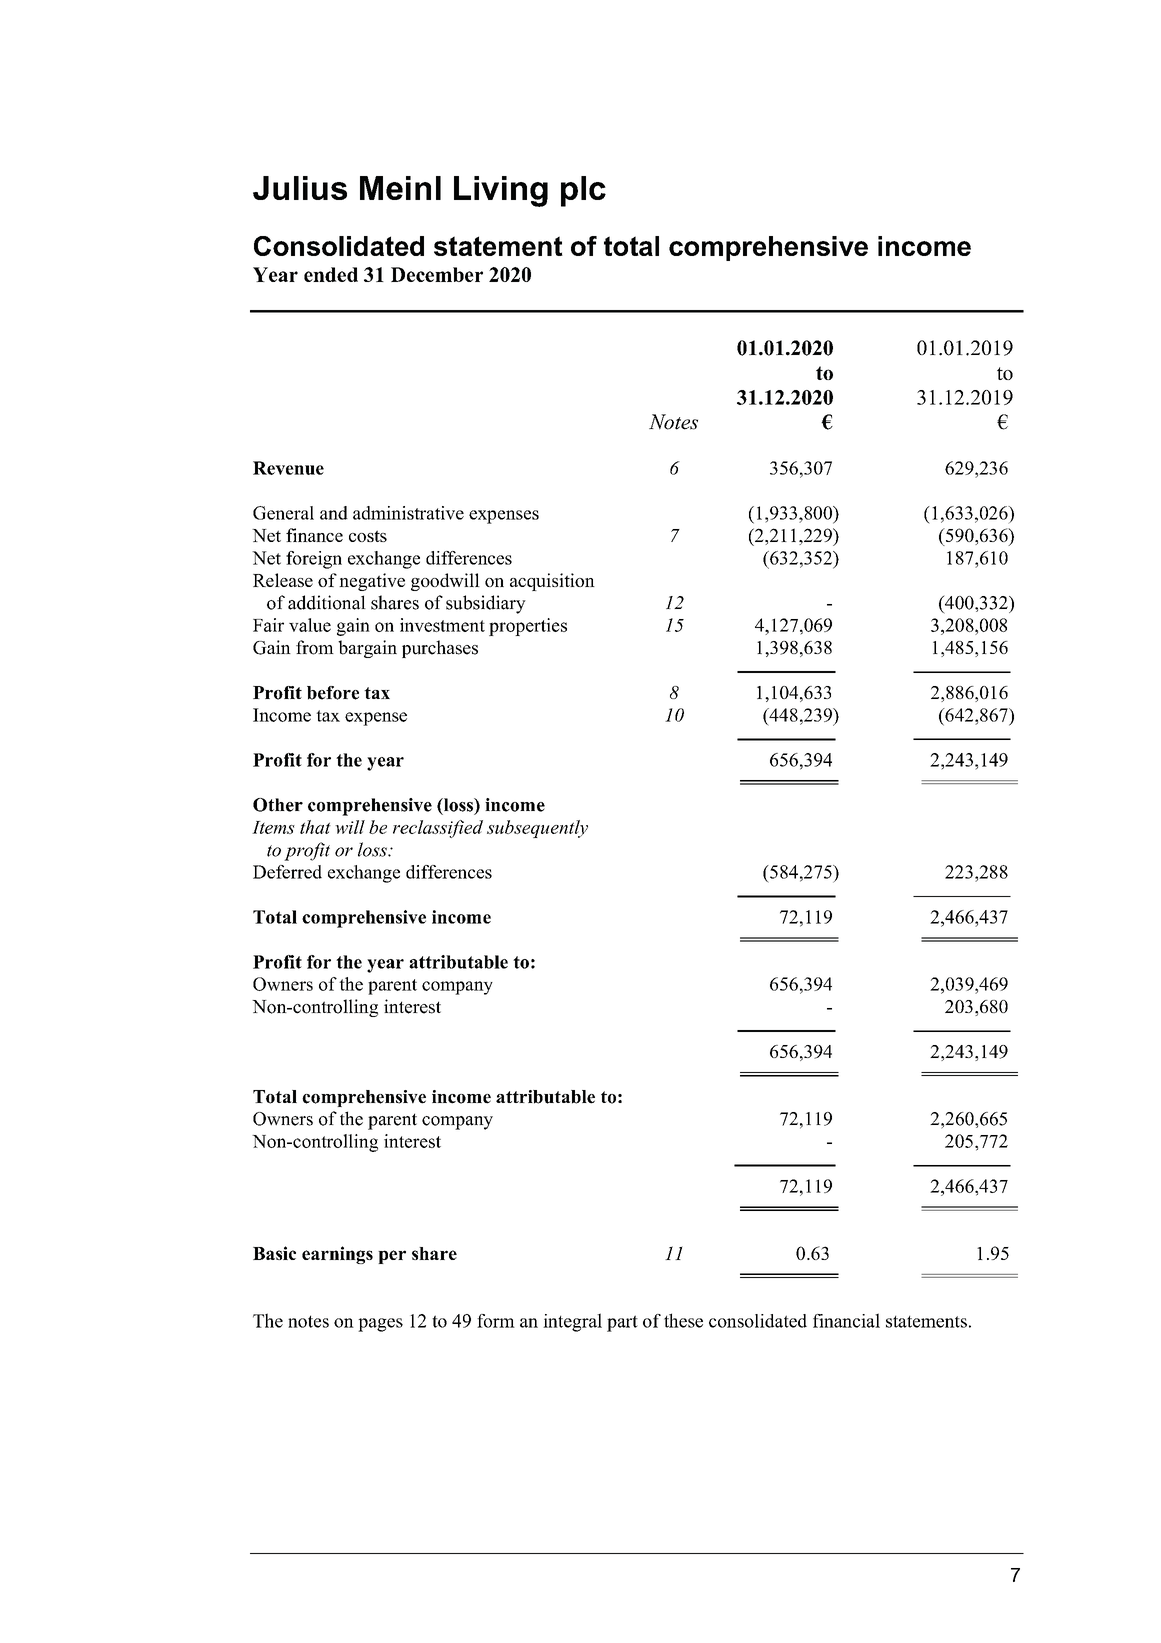  Describe the element at coordinates (537, 829) in the document. I see `subsequently` at that location.
